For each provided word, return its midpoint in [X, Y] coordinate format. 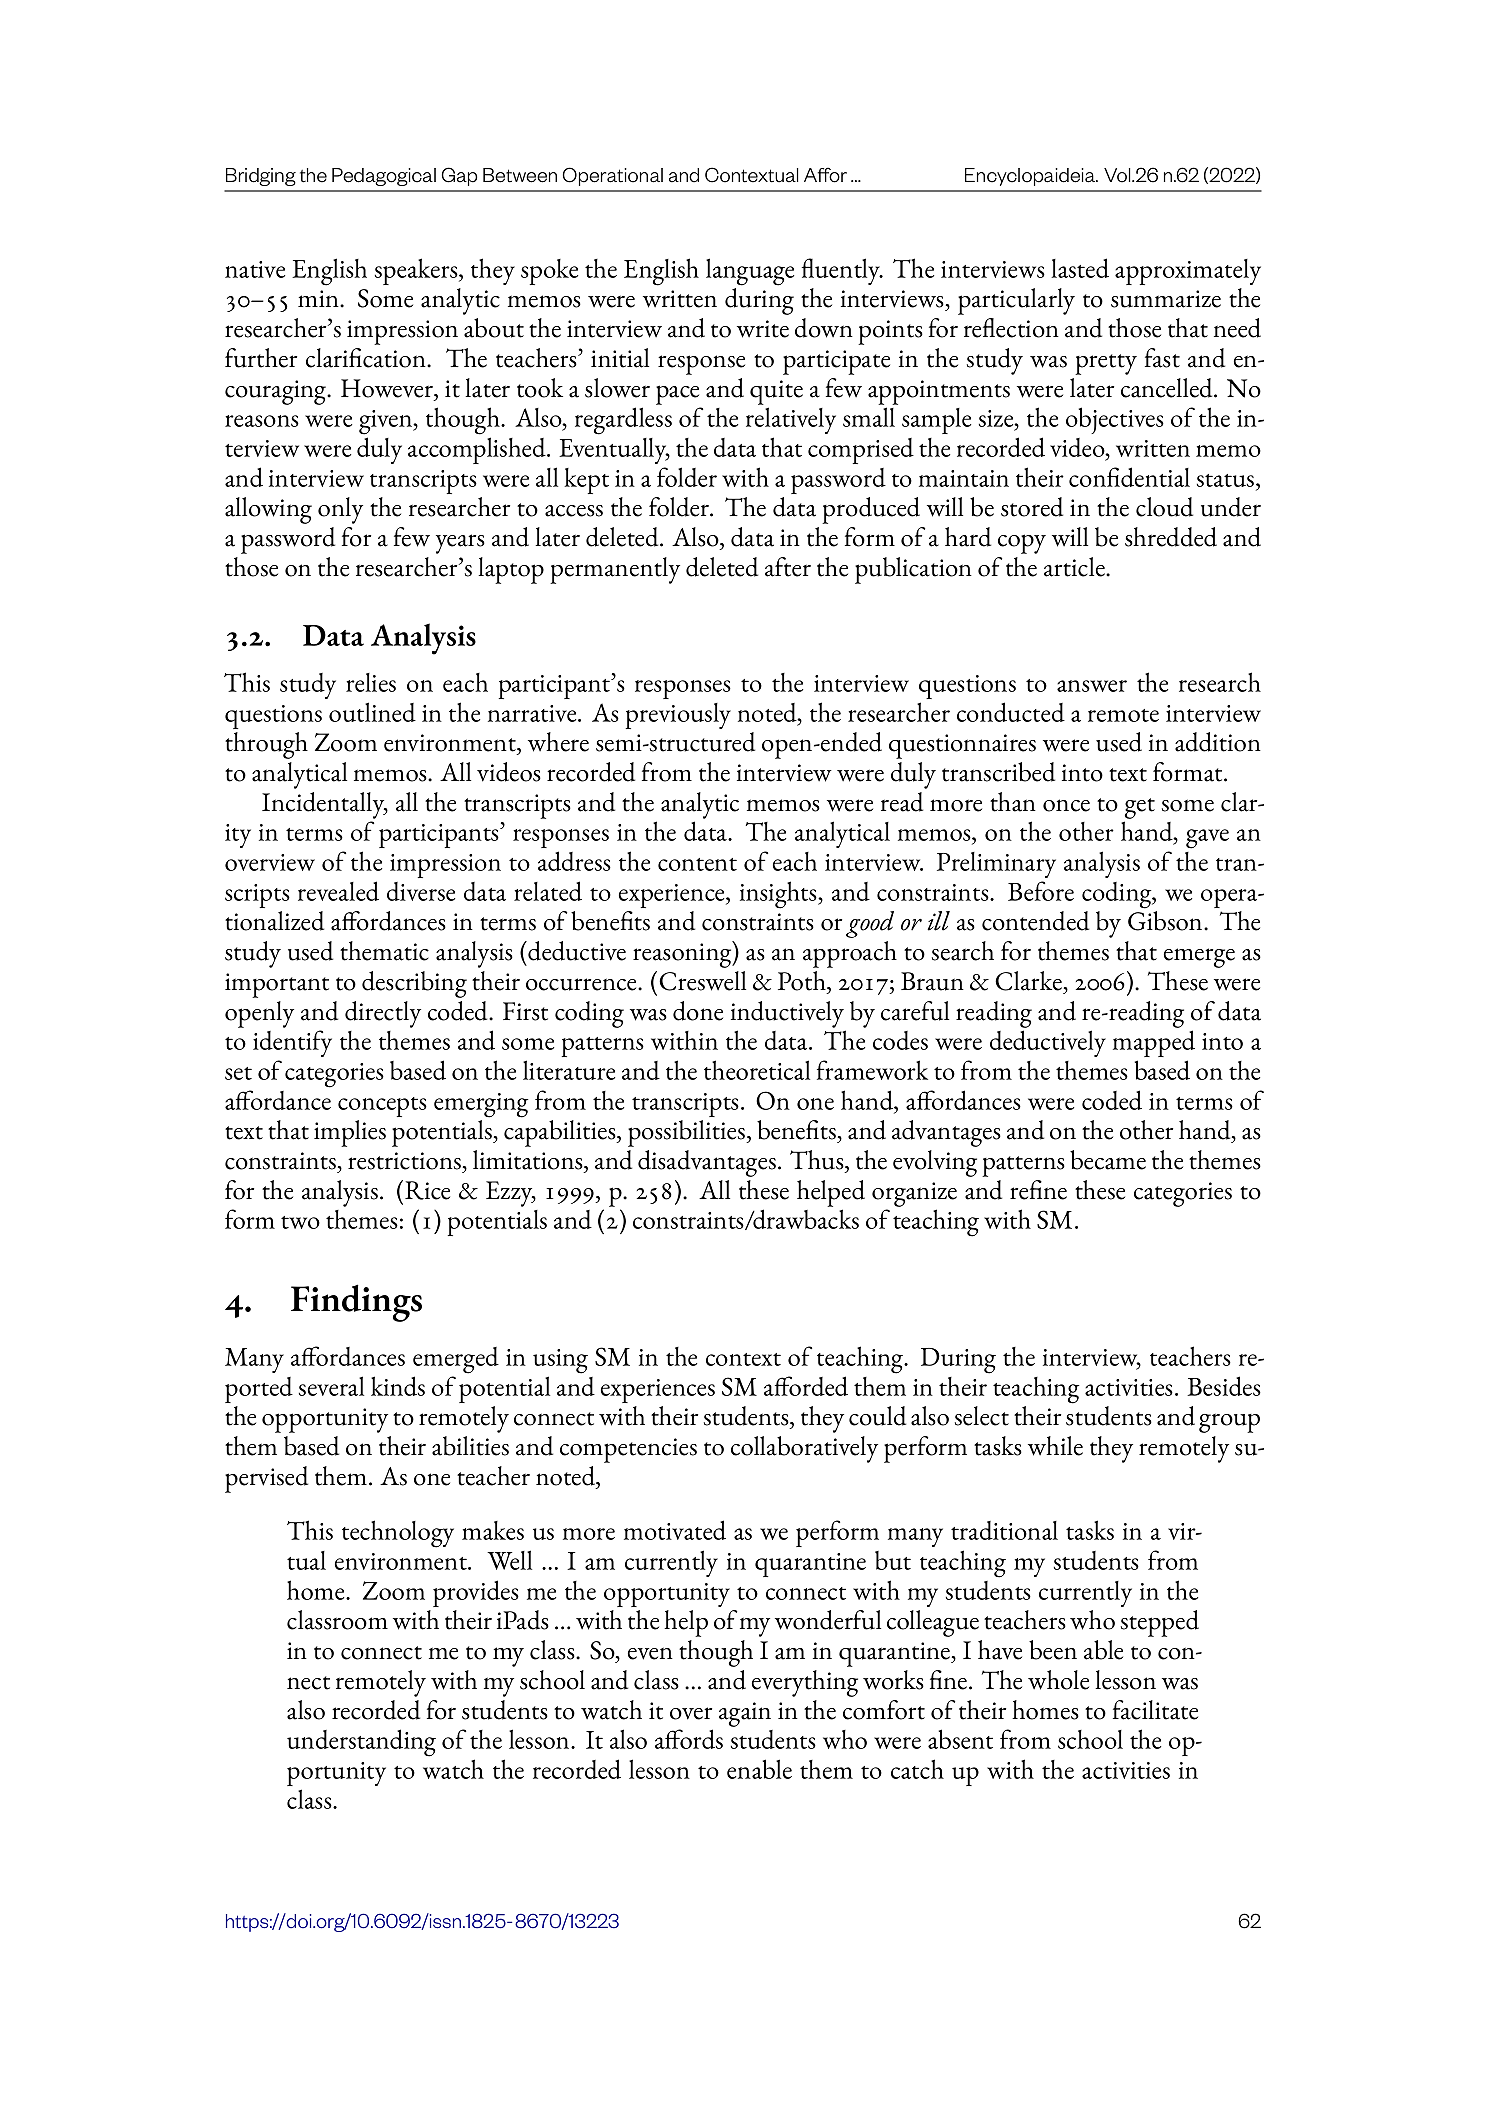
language [750, 272]
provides [476, 1593]
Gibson [1166, 921]
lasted [1080, 268]
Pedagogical [384, 177]
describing [414, 984]
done [698, 1011]
